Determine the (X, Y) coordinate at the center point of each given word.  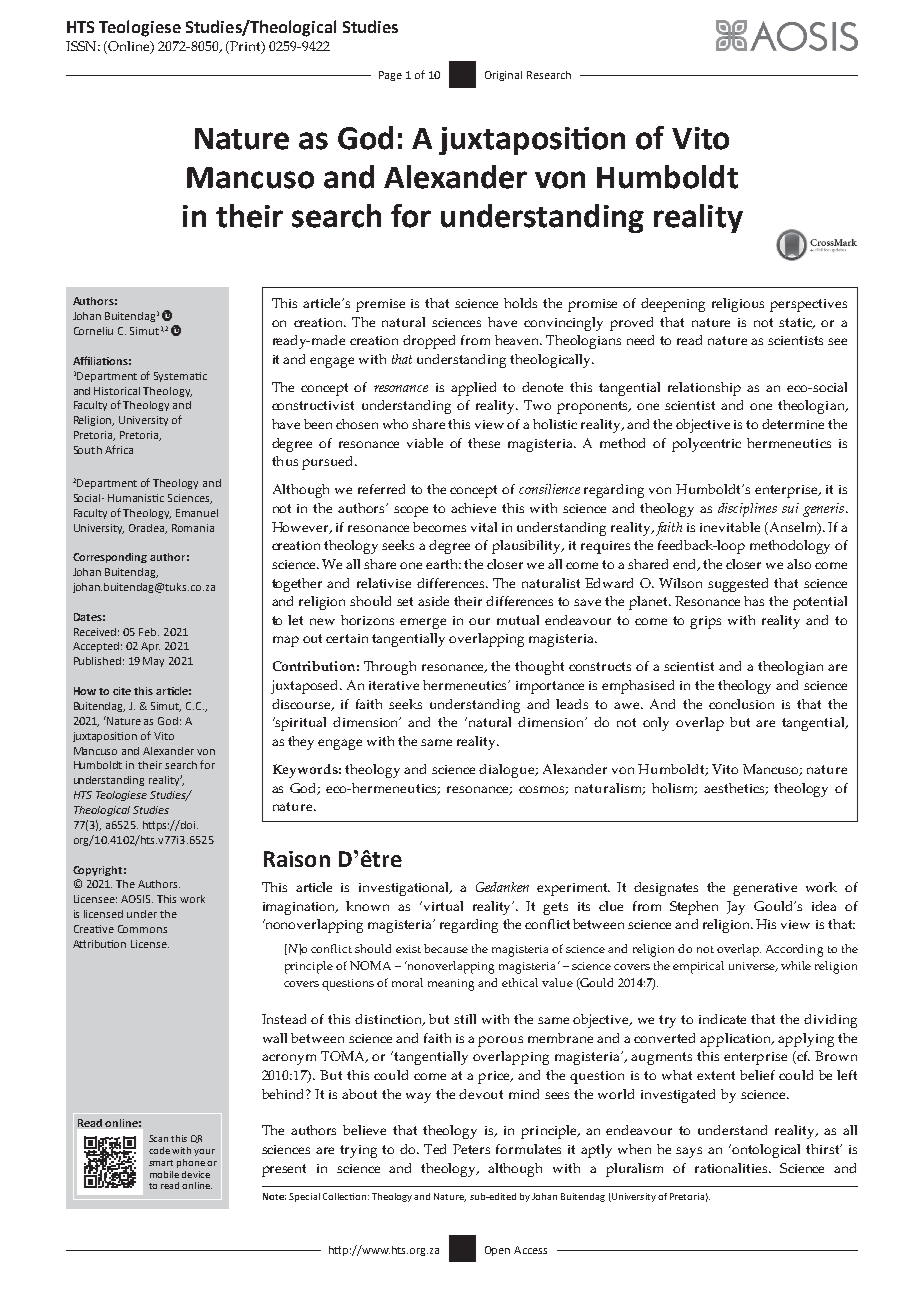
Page (390, 76)
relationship (704, 389)
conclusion (741, 704)
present (284, 1170)
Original (503, 76)
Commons (142, 929)
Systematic (180, 377)
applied (473, 389)
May (153, 662)
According (794, 950)
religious (738, 305)
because (446, 948)
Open (497, 1251)
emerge (423, 623)
